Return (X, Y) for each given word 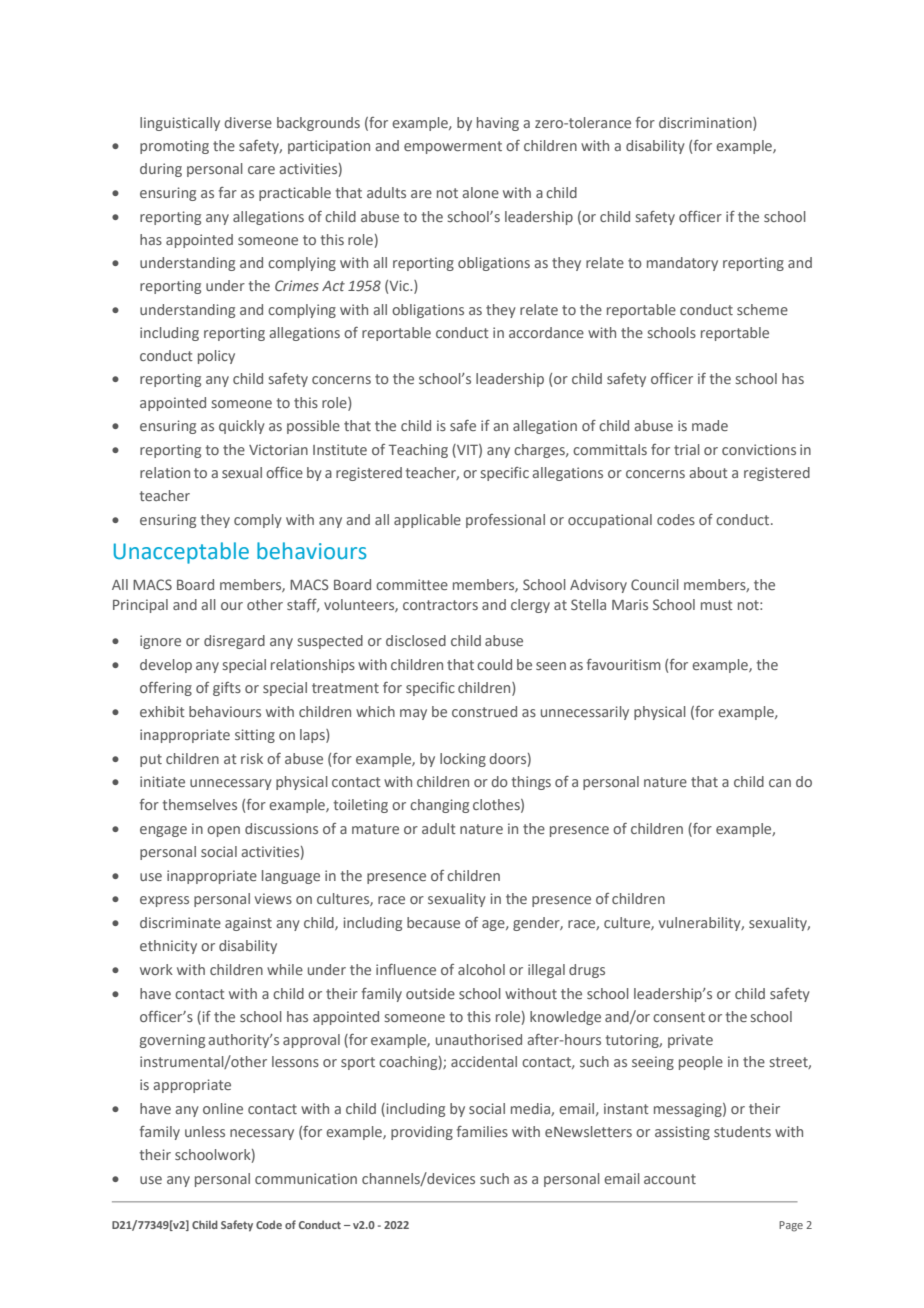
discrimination (706, 123)
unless (205, 1131)
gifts (227, 689)
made (710, 425)
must (717, 605)
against (248, 924)
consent (679, 1017)
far (228, 192)
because (433, 922)
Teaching (418, 451)
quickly (242, 427)
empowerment (453, 147)
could (494, 664)
